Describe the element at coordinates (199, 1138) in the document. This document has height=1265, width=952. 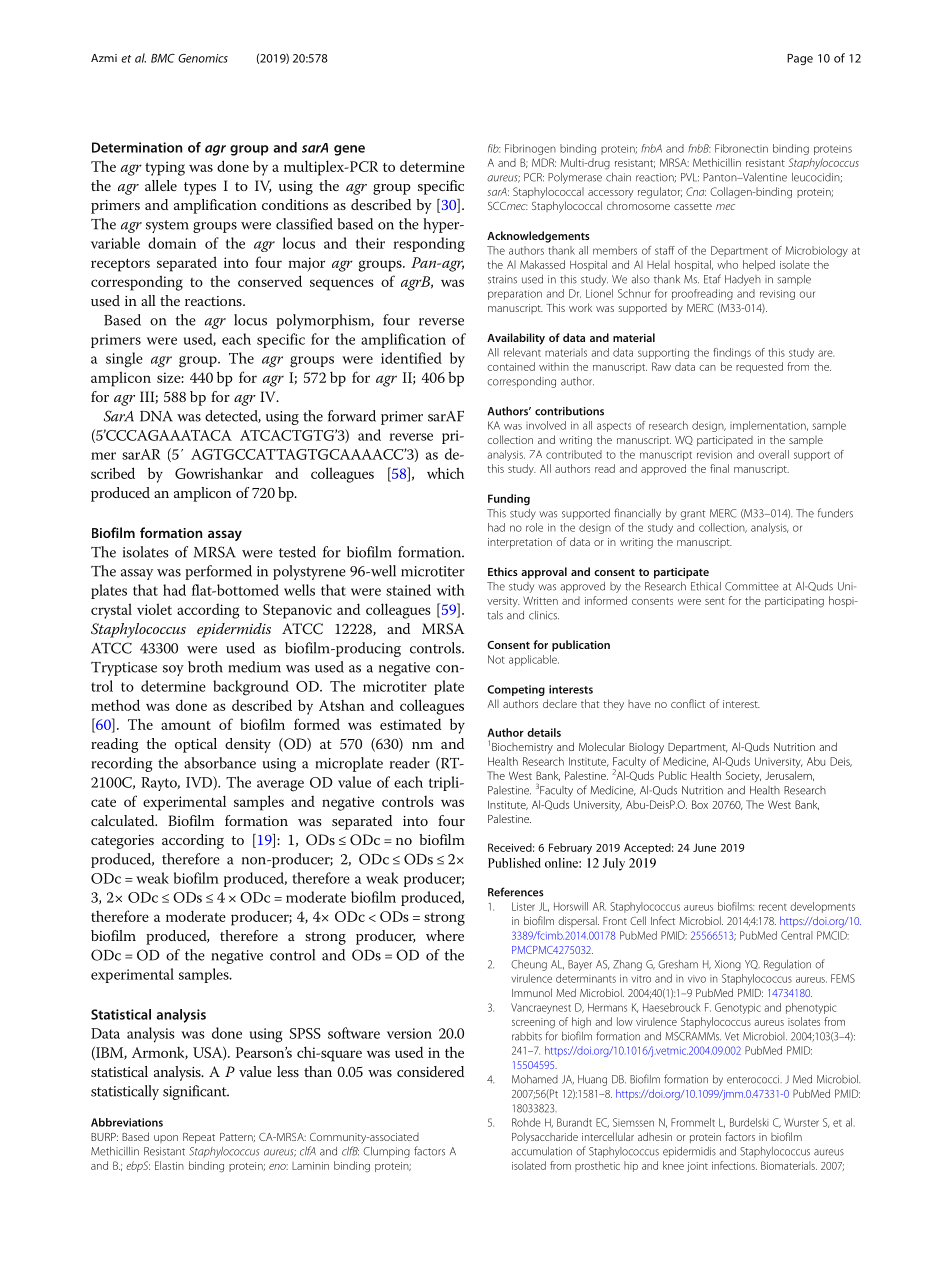
I see `Repeat` at that location.
